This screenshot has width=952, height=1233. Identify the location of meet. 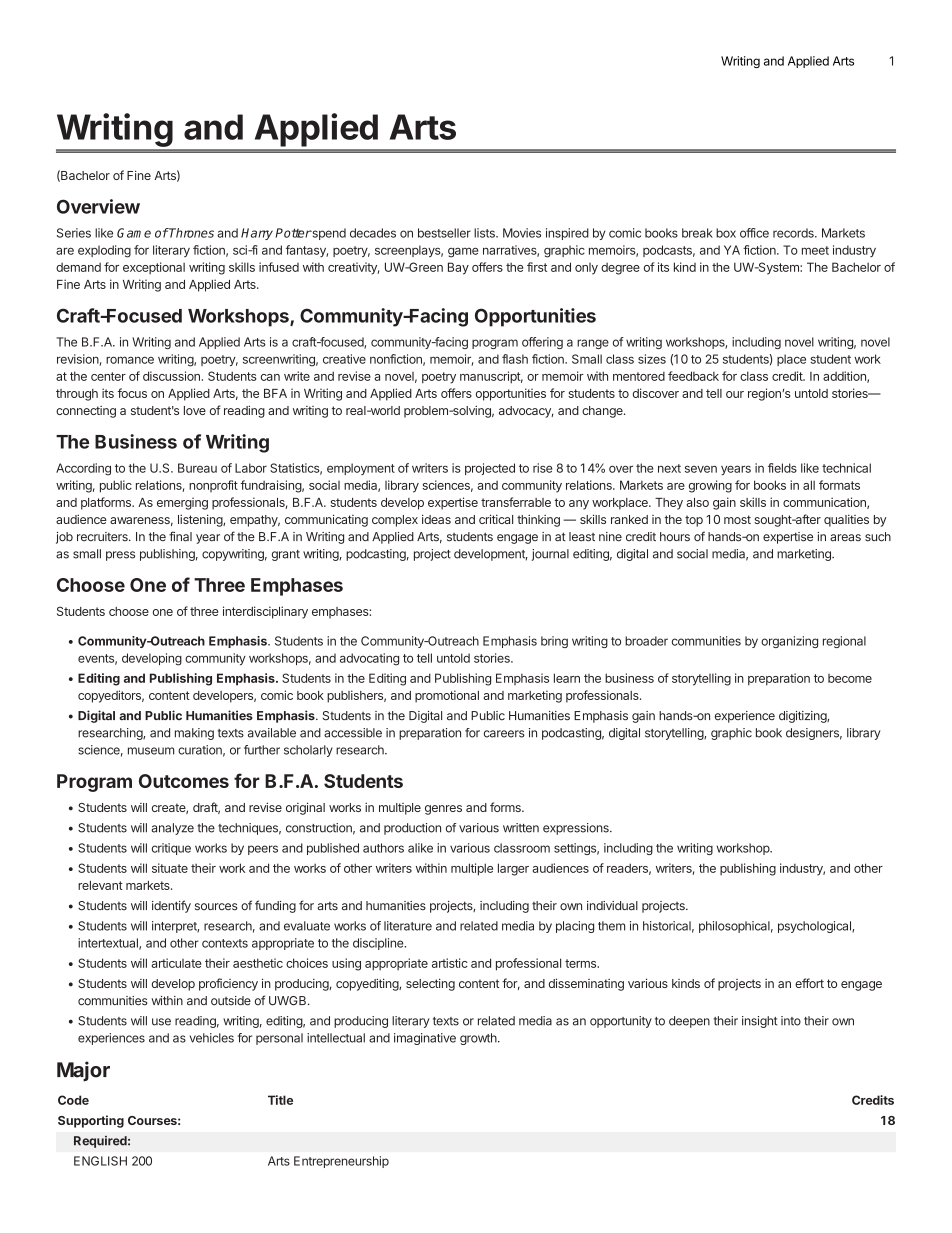
(815, 250).
